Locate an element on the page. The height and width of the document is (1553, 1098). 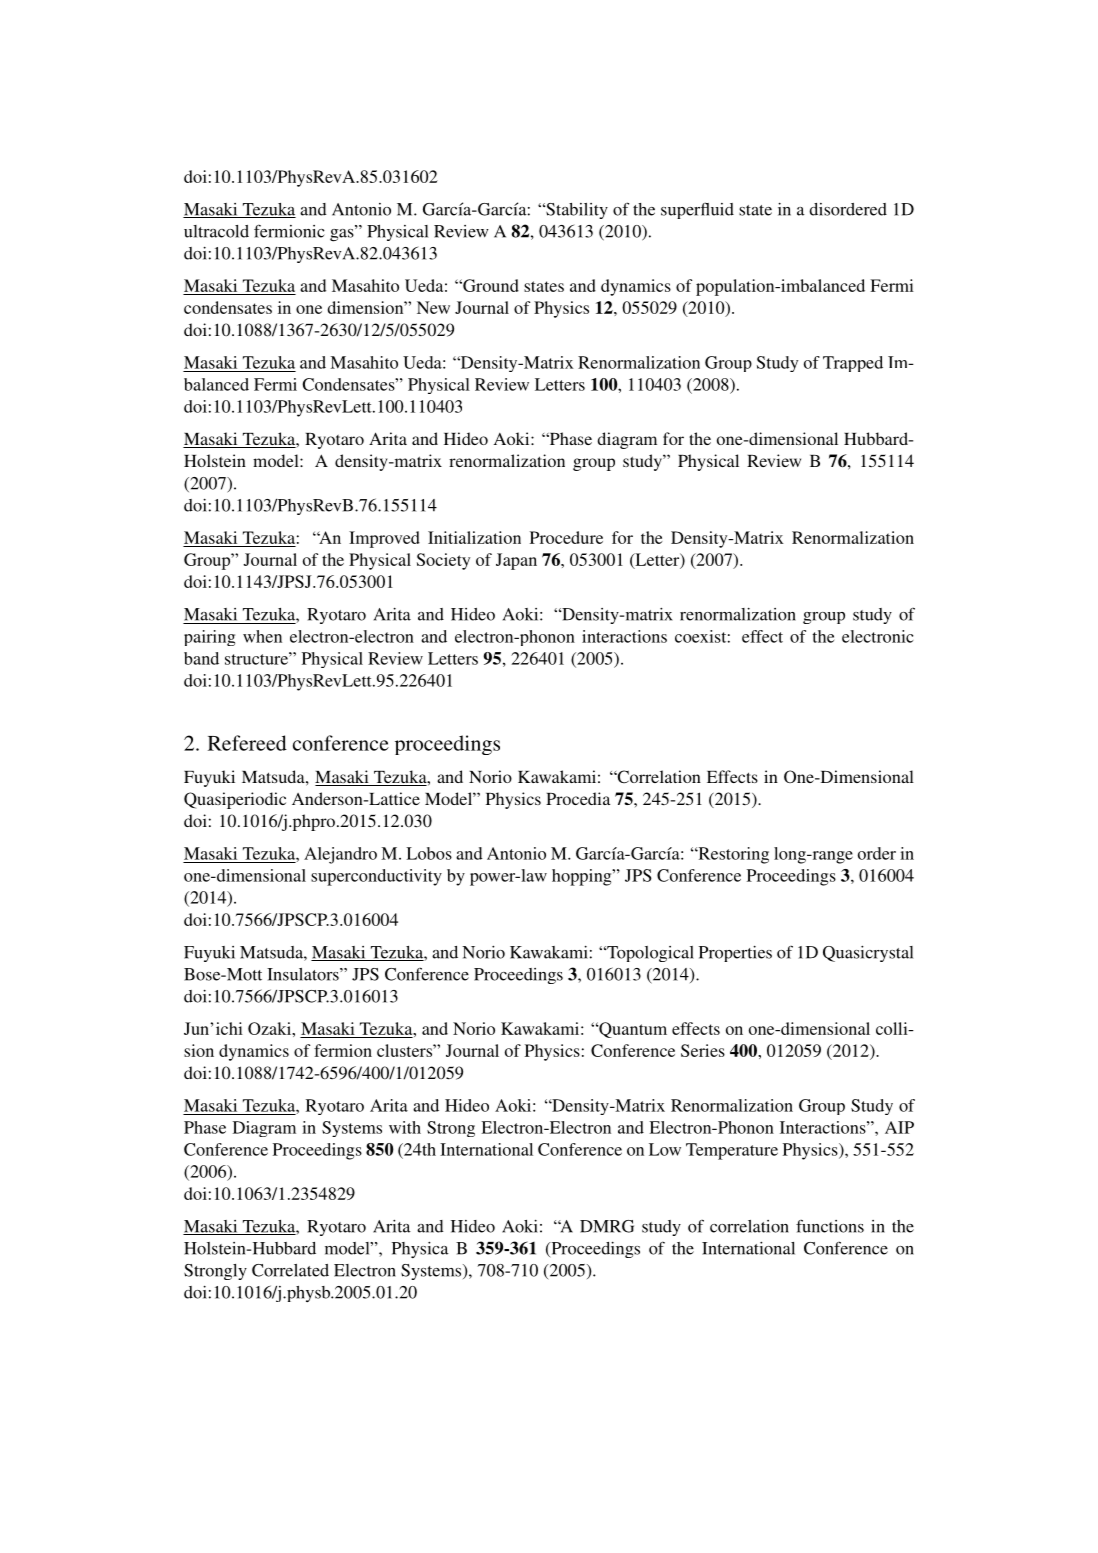
Stability is located at coordinates (576, 211).
